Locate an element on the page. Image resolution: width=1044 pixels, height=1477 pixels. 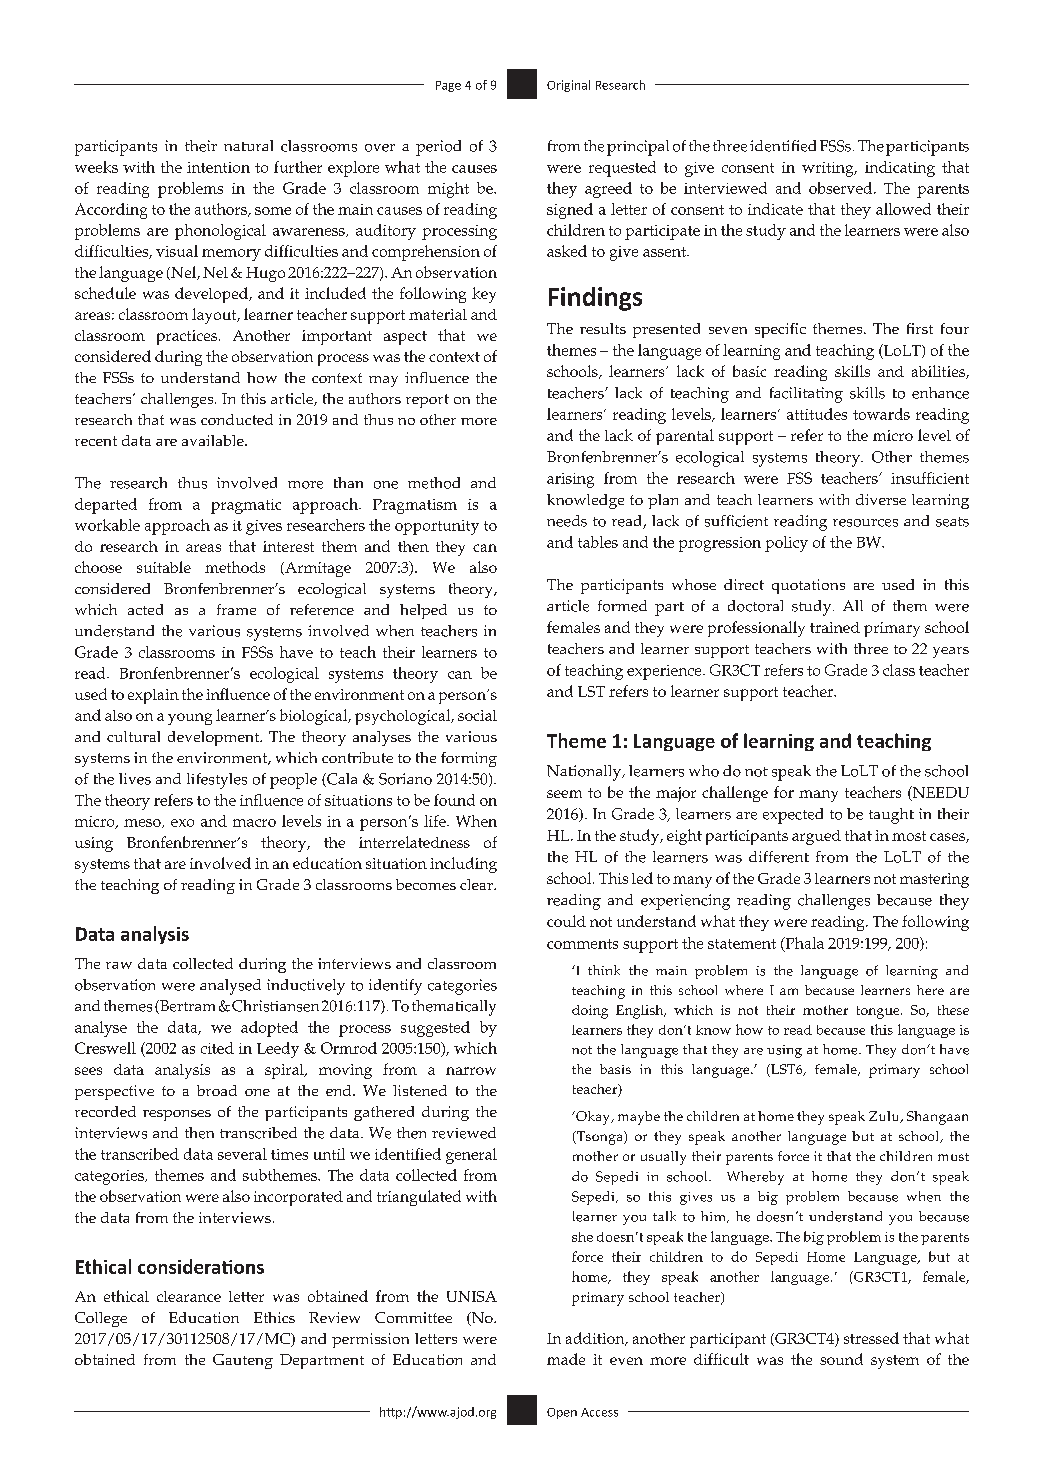
intention is located at coordinates (218, 167).
